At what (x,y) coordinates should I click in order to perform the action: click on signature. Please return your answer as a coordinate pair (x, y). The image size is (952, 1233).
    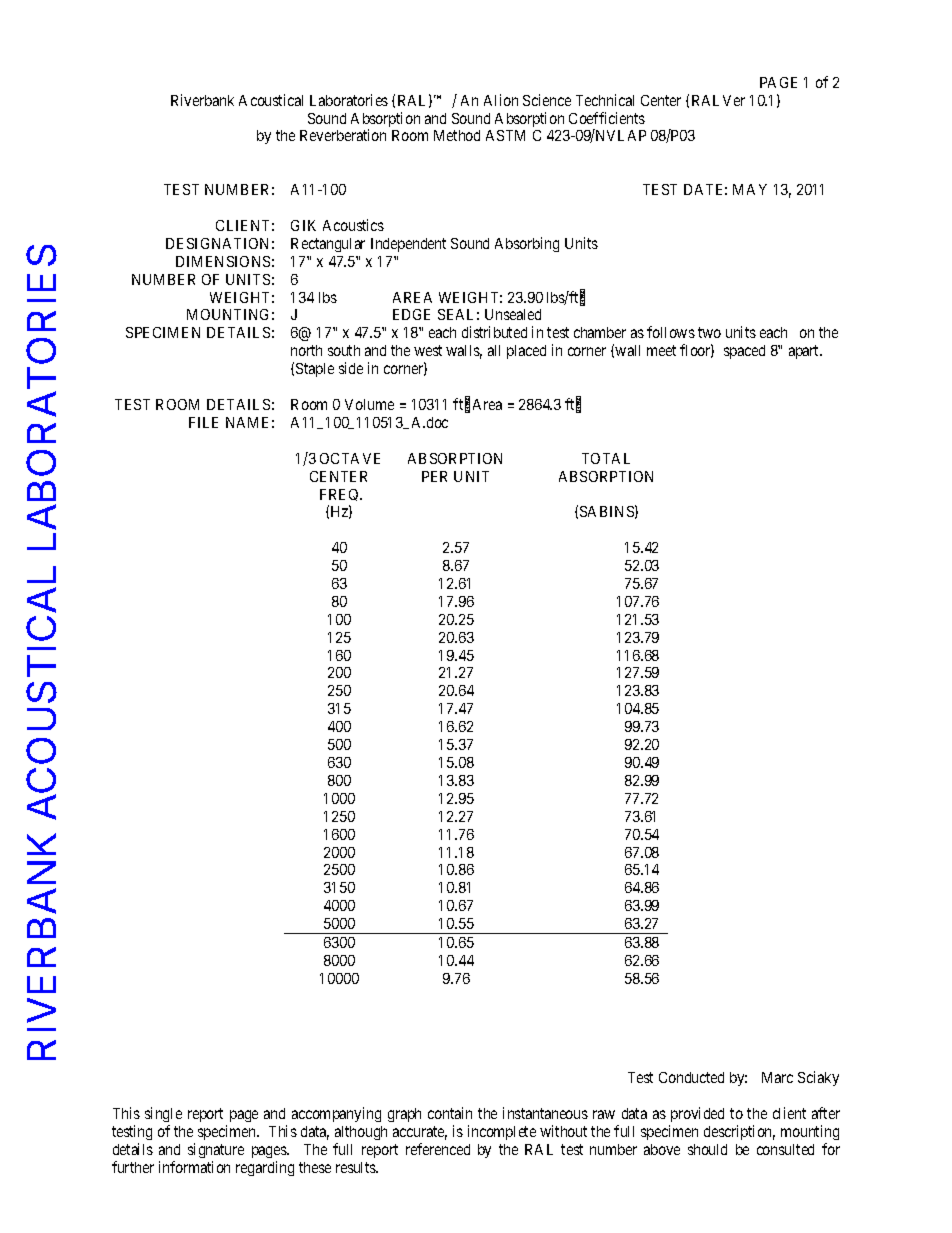
    Looking at the image, I should click on (216, 1150).
